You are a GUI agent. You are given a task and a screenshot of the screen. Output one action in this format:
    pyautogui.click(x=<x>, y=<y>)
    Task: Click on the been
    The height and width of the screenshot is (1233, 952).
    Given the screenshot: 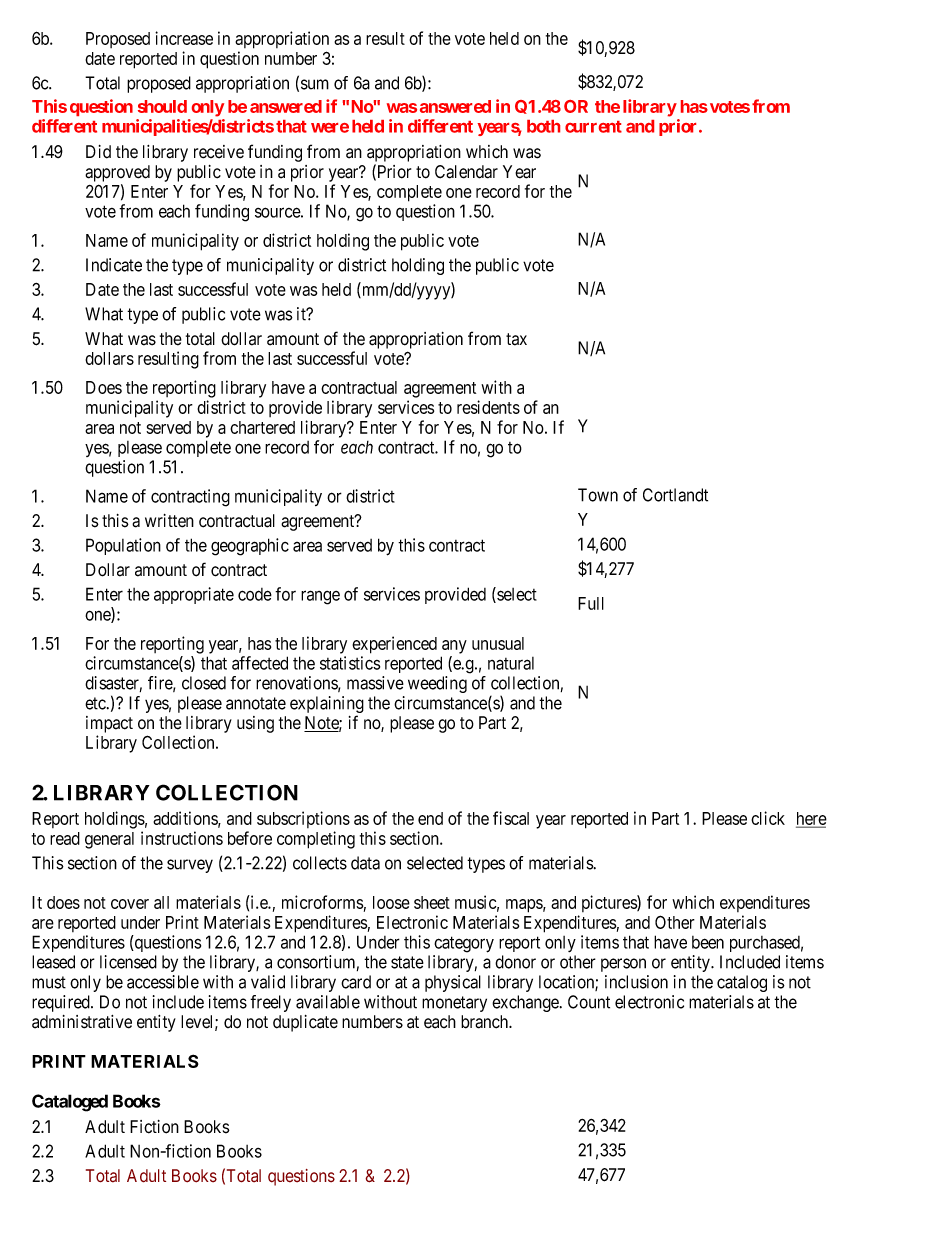 What is the action you would take?
    pyautogui.click(x=708, y=942)
